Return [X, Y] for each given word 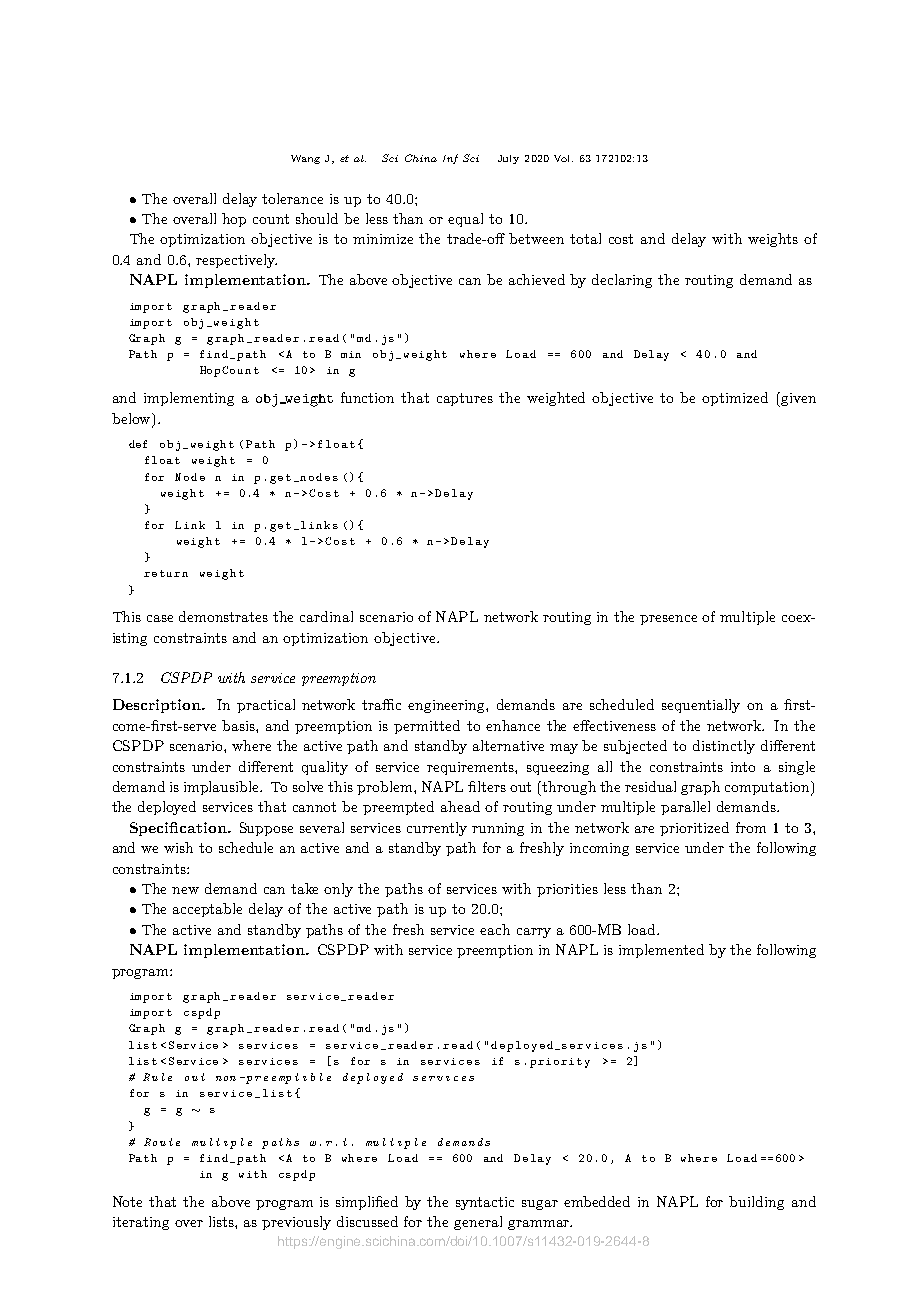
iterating [141, 1223]
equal [465, 220]
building [756, 1203]
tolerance [292, 198]
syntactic [485, 1203]
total [585, 238]
